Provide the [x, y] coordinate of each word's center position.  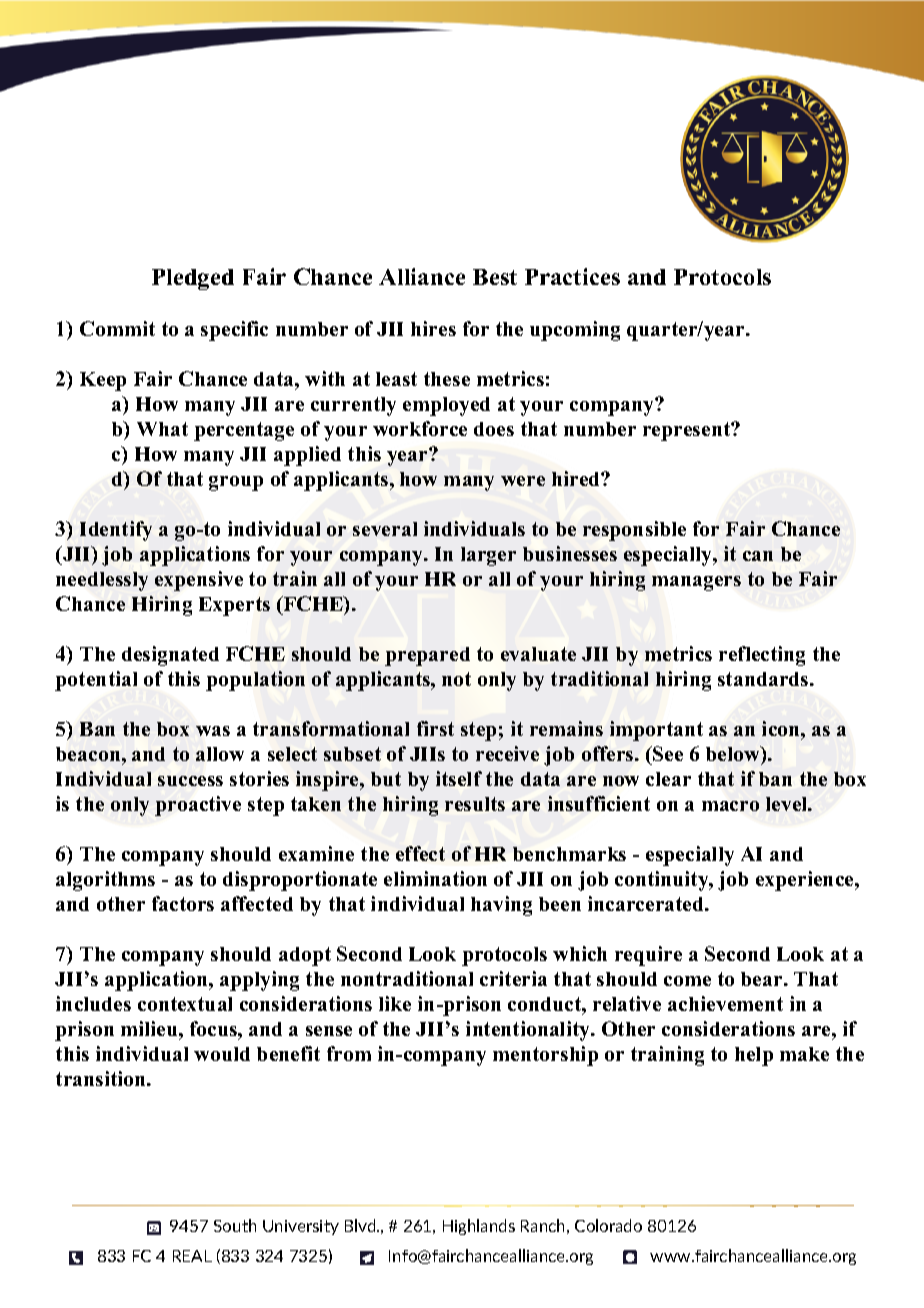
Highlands [479, 1227]
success [190, 781]
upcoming [575, 331]
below [734, 753]
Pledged [193, 279]
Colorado [608, 1225]
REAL [192, 1256]
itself [459, 778]
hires [433, 328]
